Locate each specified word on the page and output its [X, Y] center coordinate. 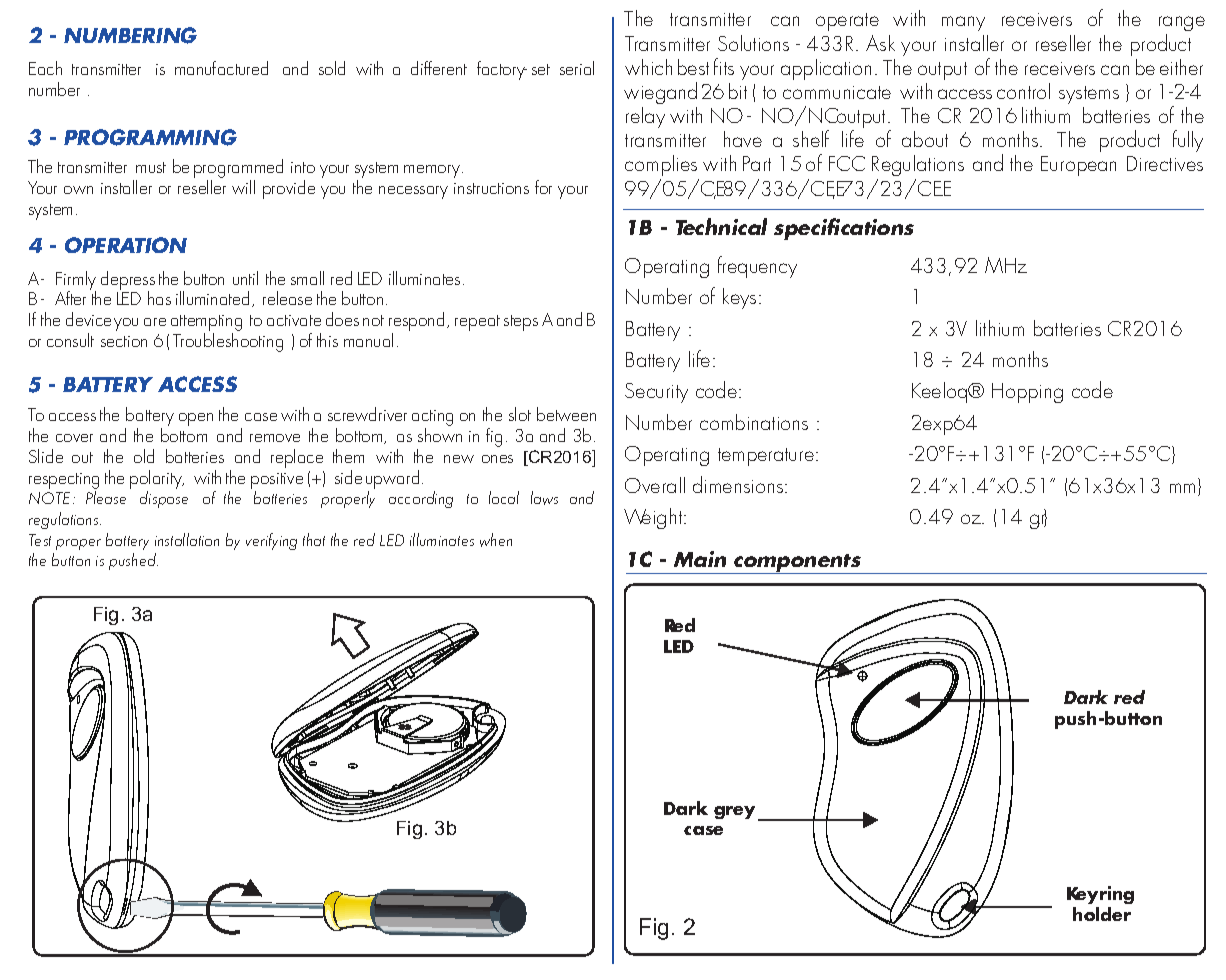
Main [700, 559]
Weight [654, 518]
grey [734, 812]
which [648, 67]
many [963, 23]
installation [187, 539]
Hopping [1027, 393]
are [155, 322]
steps [521, 323]
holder [1102, 914]
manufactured [221, 68]
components [798, 564]
